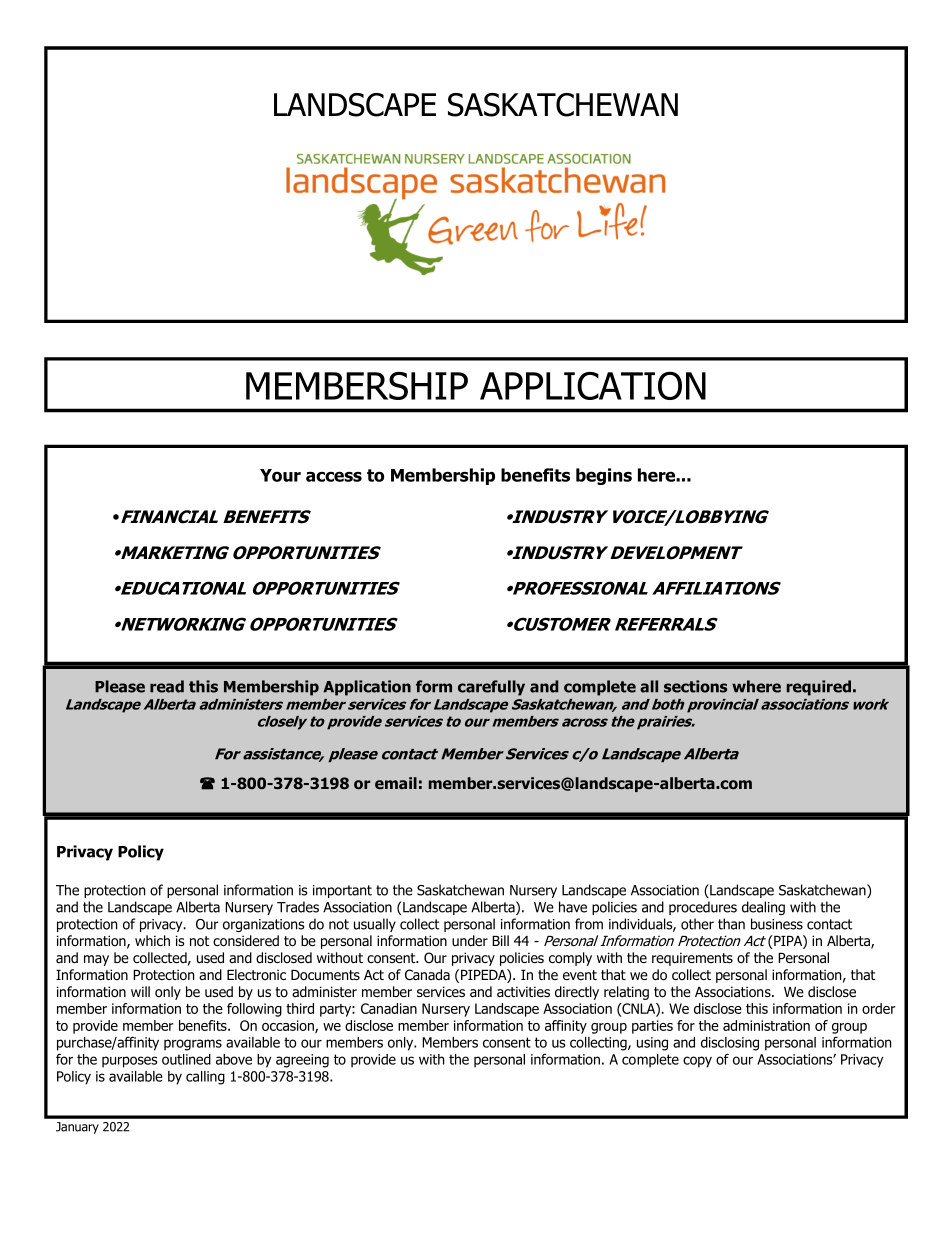 Image resolution: width=952 pixels, height=1233 pixels. Describe the element at coordinates (777, 924) in the screenshot. I see `business` at that location.
